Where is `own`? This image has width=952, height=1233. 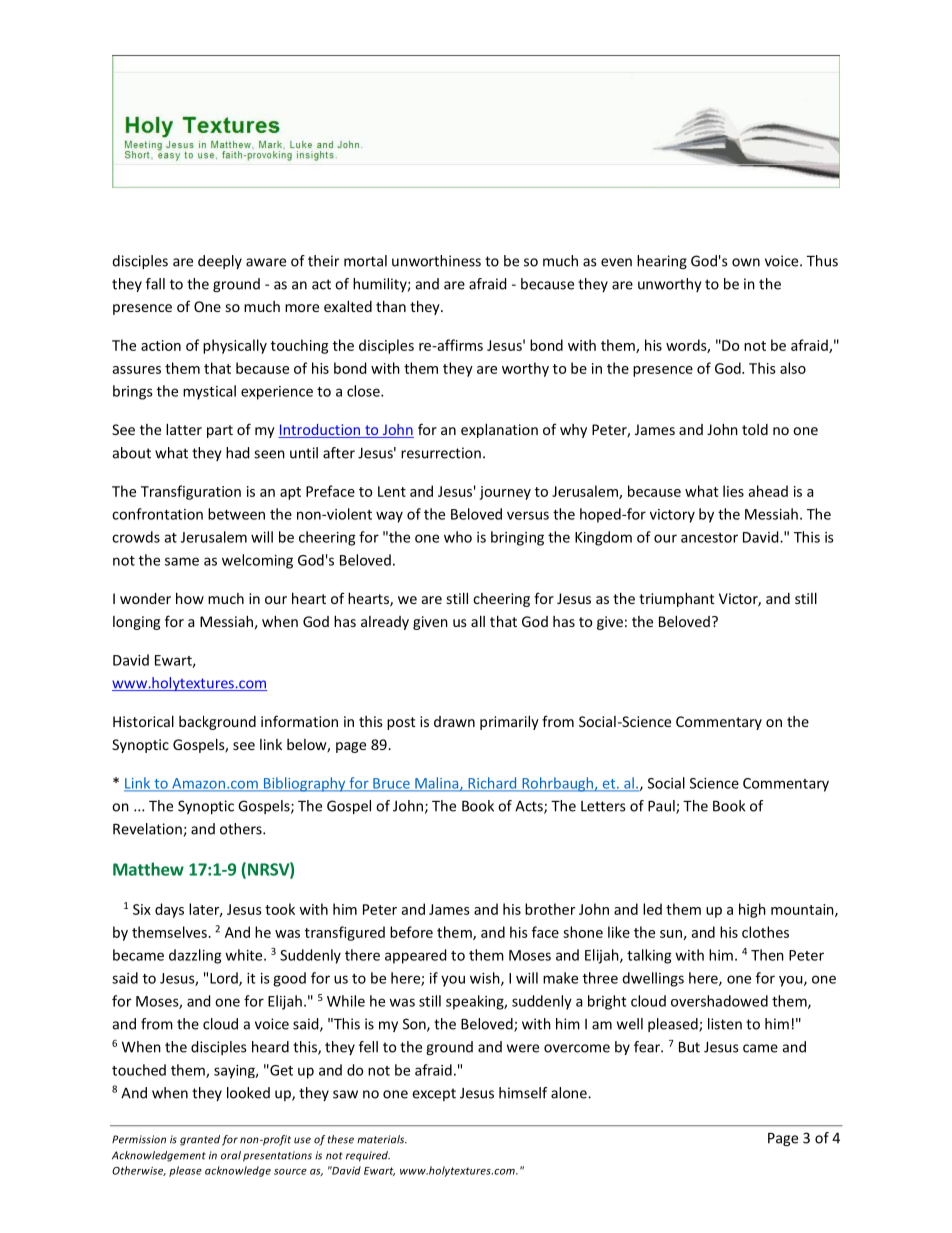 own is located at coordinates (746, 262).
